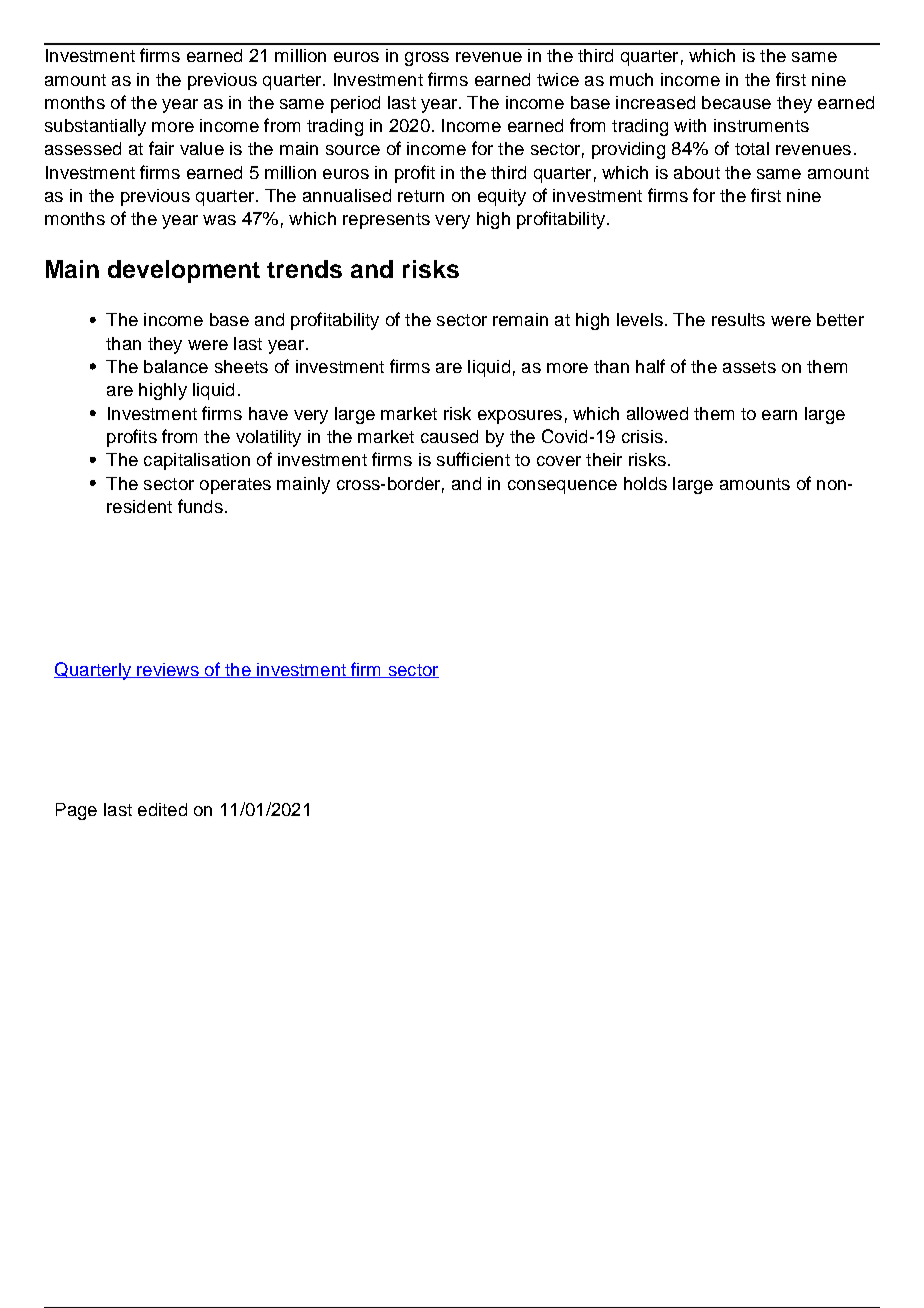  Describe the element at coordinates (168, 670) in the screenshot. I see `reviews` at that location.
